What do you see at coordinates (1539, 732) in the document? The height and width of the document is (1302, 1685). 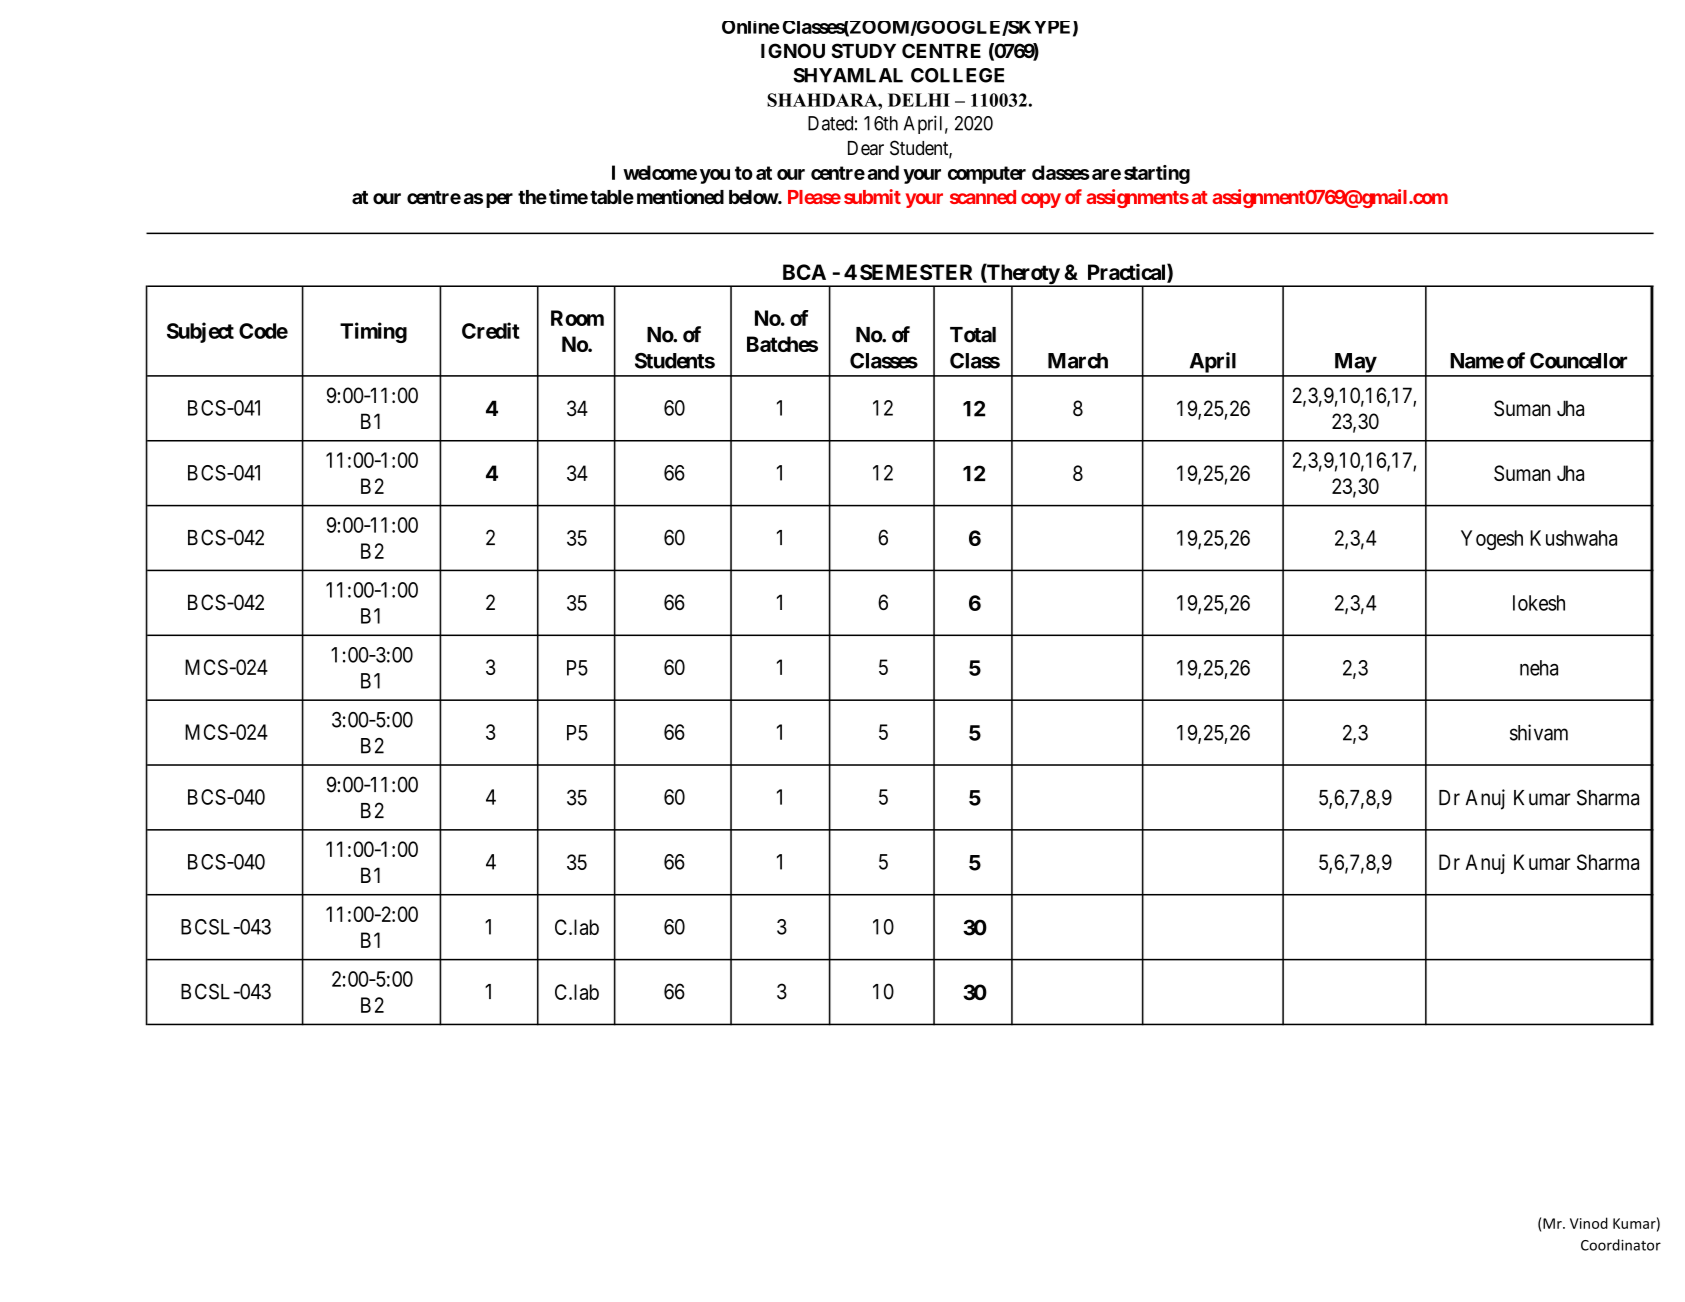 I see `shivam` at bounding box center [1539, 732].
